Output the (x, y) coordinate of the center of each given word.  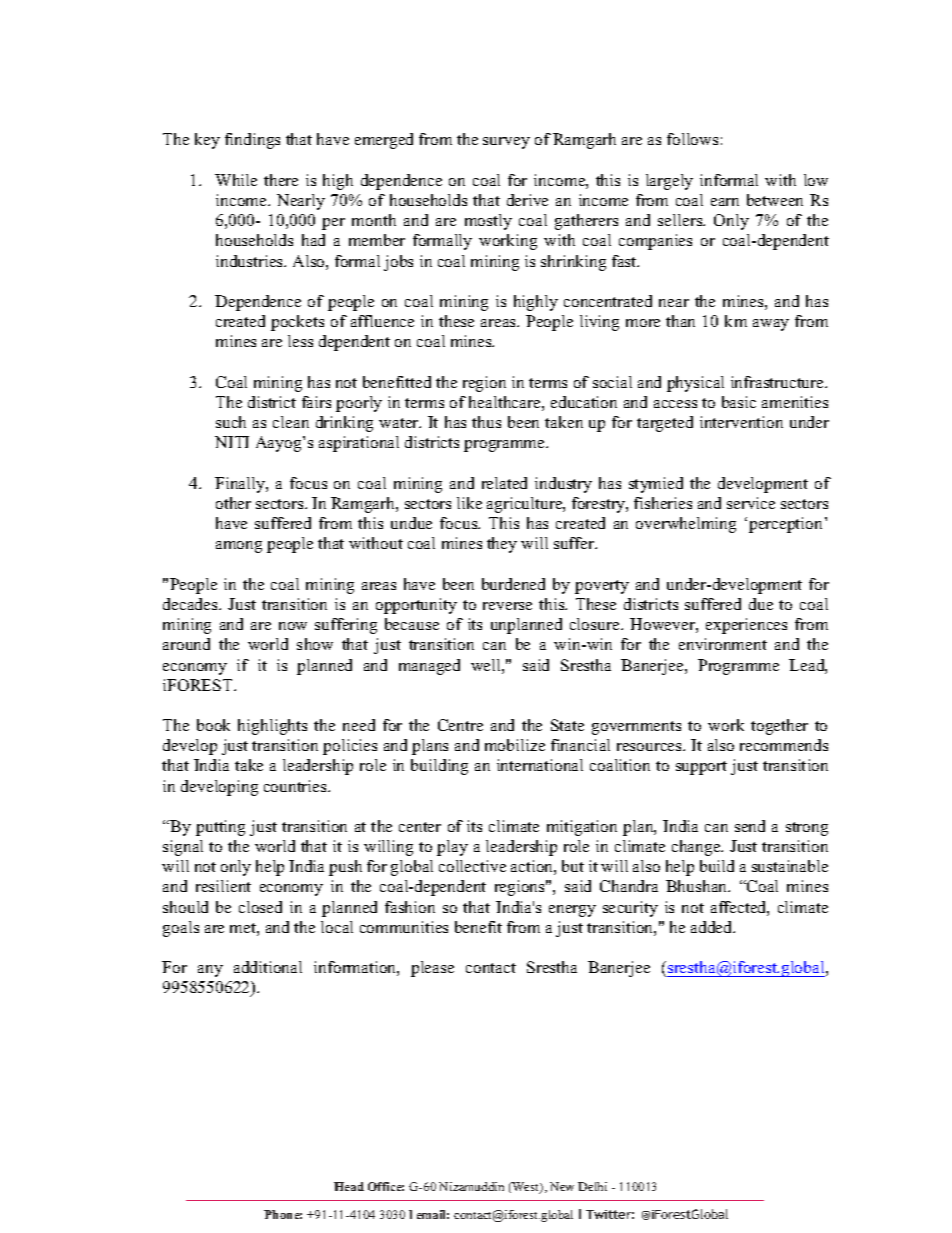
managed (429, 667)
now (293, 626)
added (713, 927)
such (231, 422)
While (236, 180)
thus (486, 422)
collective (472, 866)
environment (723, 644)
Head (349, 1186)
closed (260, 907)
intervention (741, 422)
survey (506, 143)
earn (725, 202)
